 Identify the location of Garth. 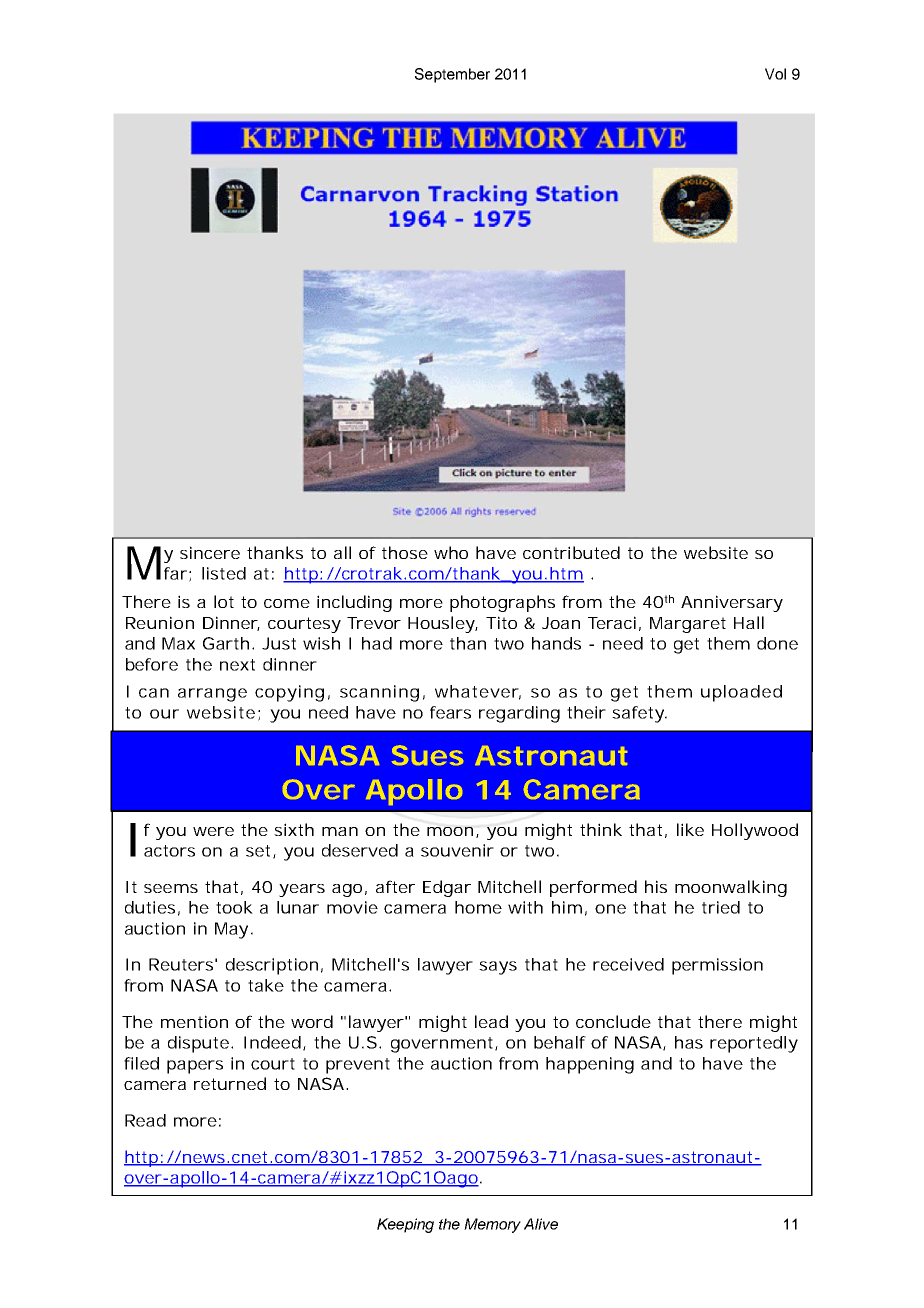
(226, 643).
